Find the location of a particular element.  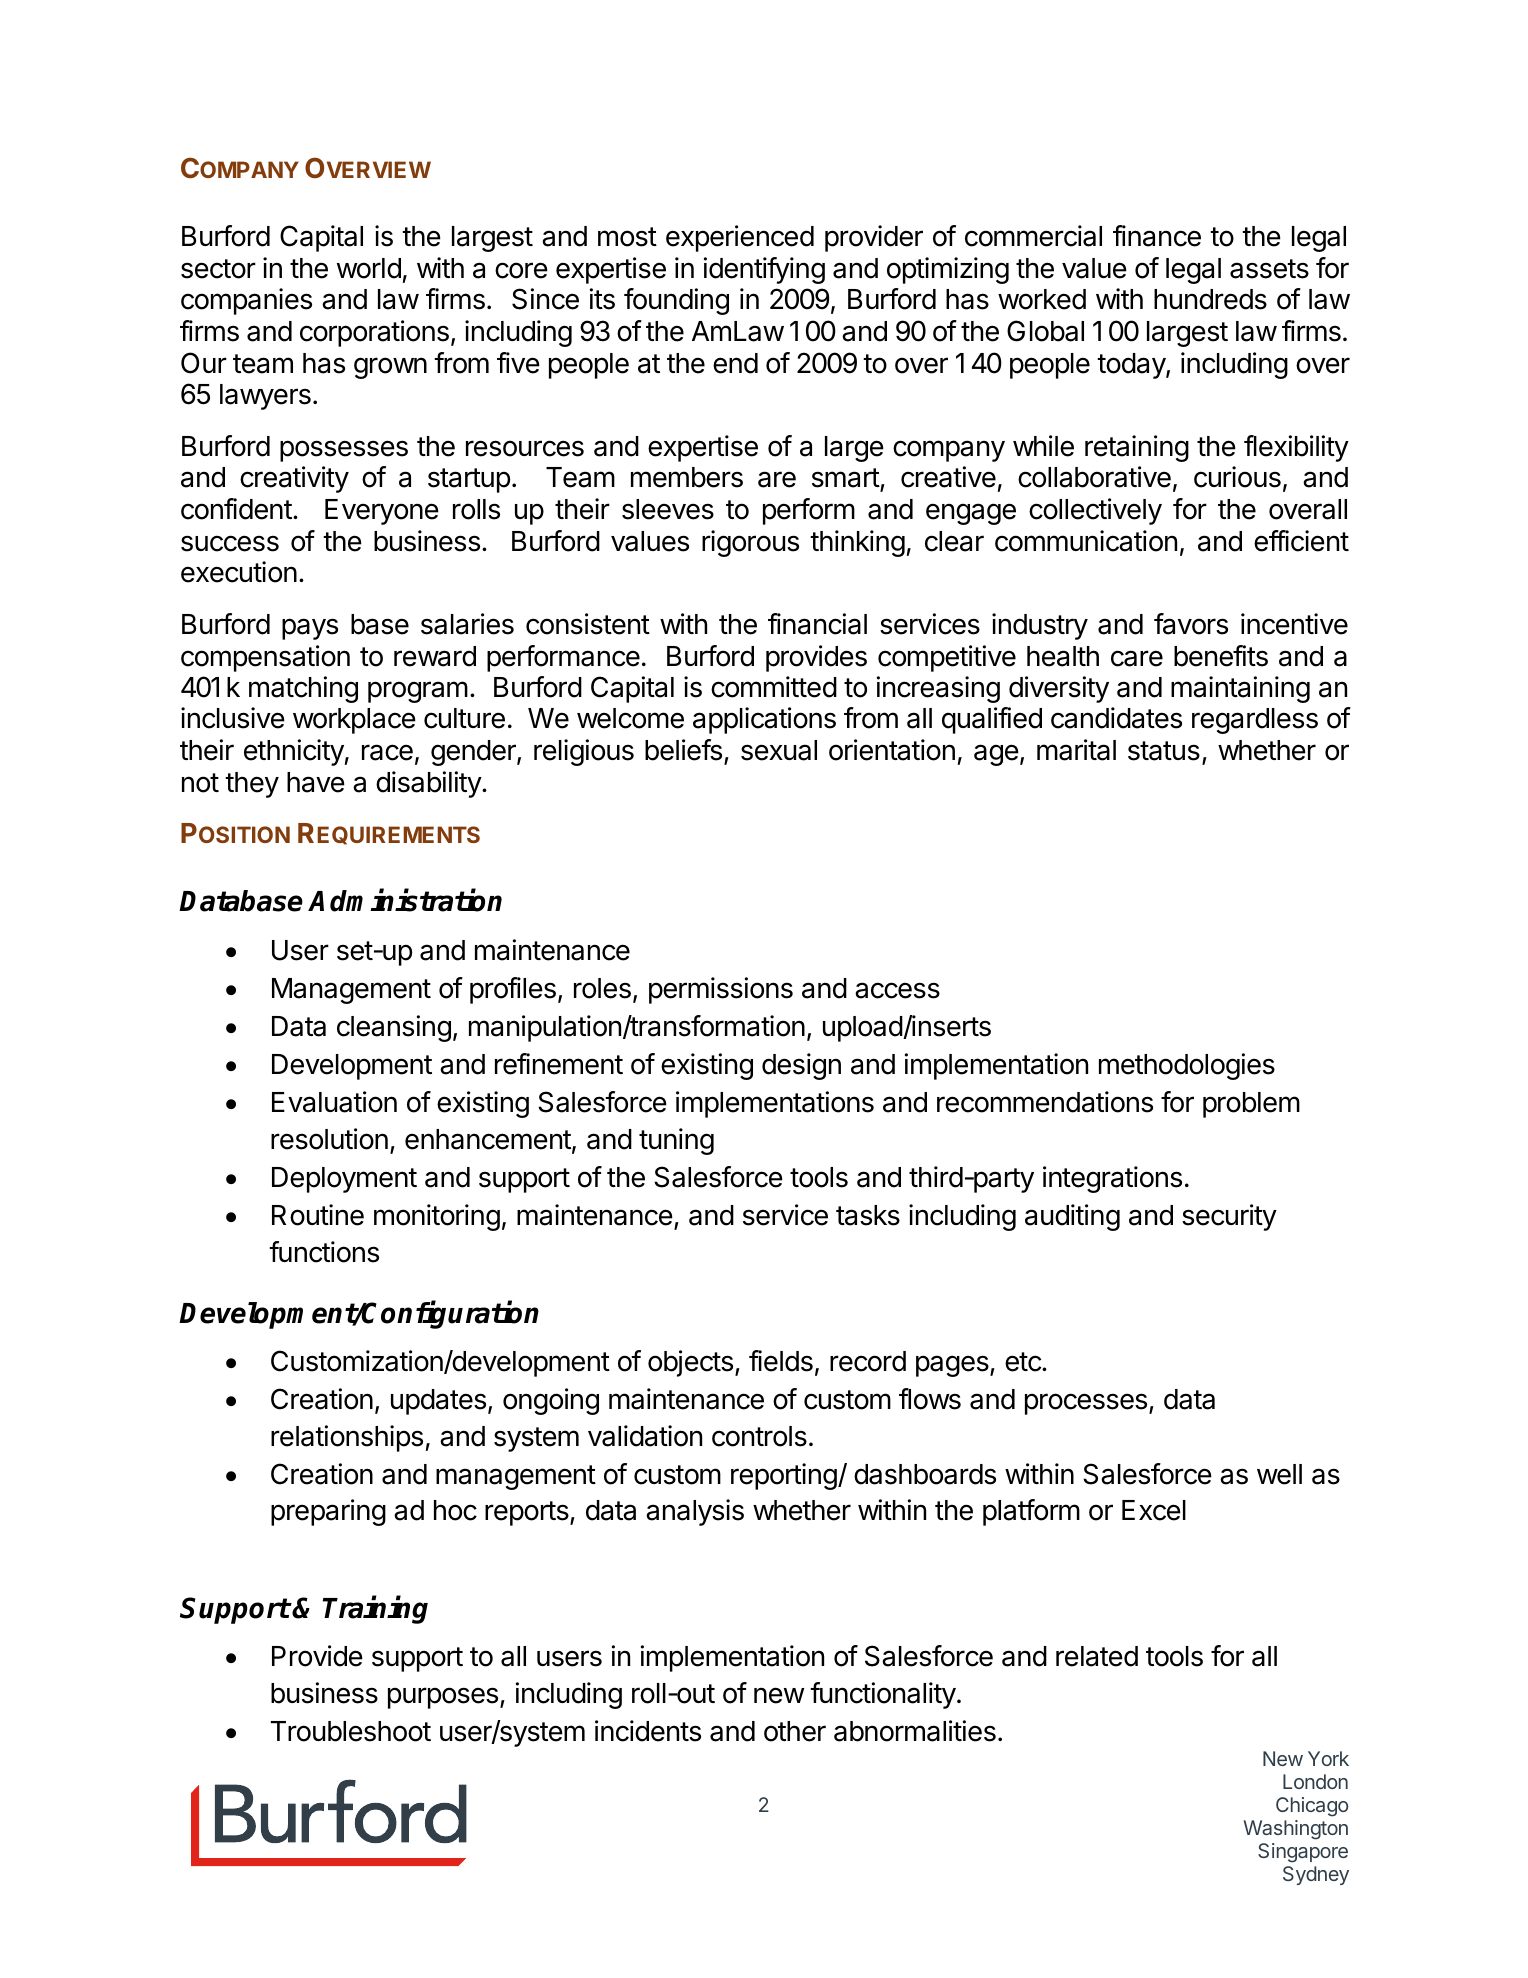

functions is located at coordinates (324, 1252).
